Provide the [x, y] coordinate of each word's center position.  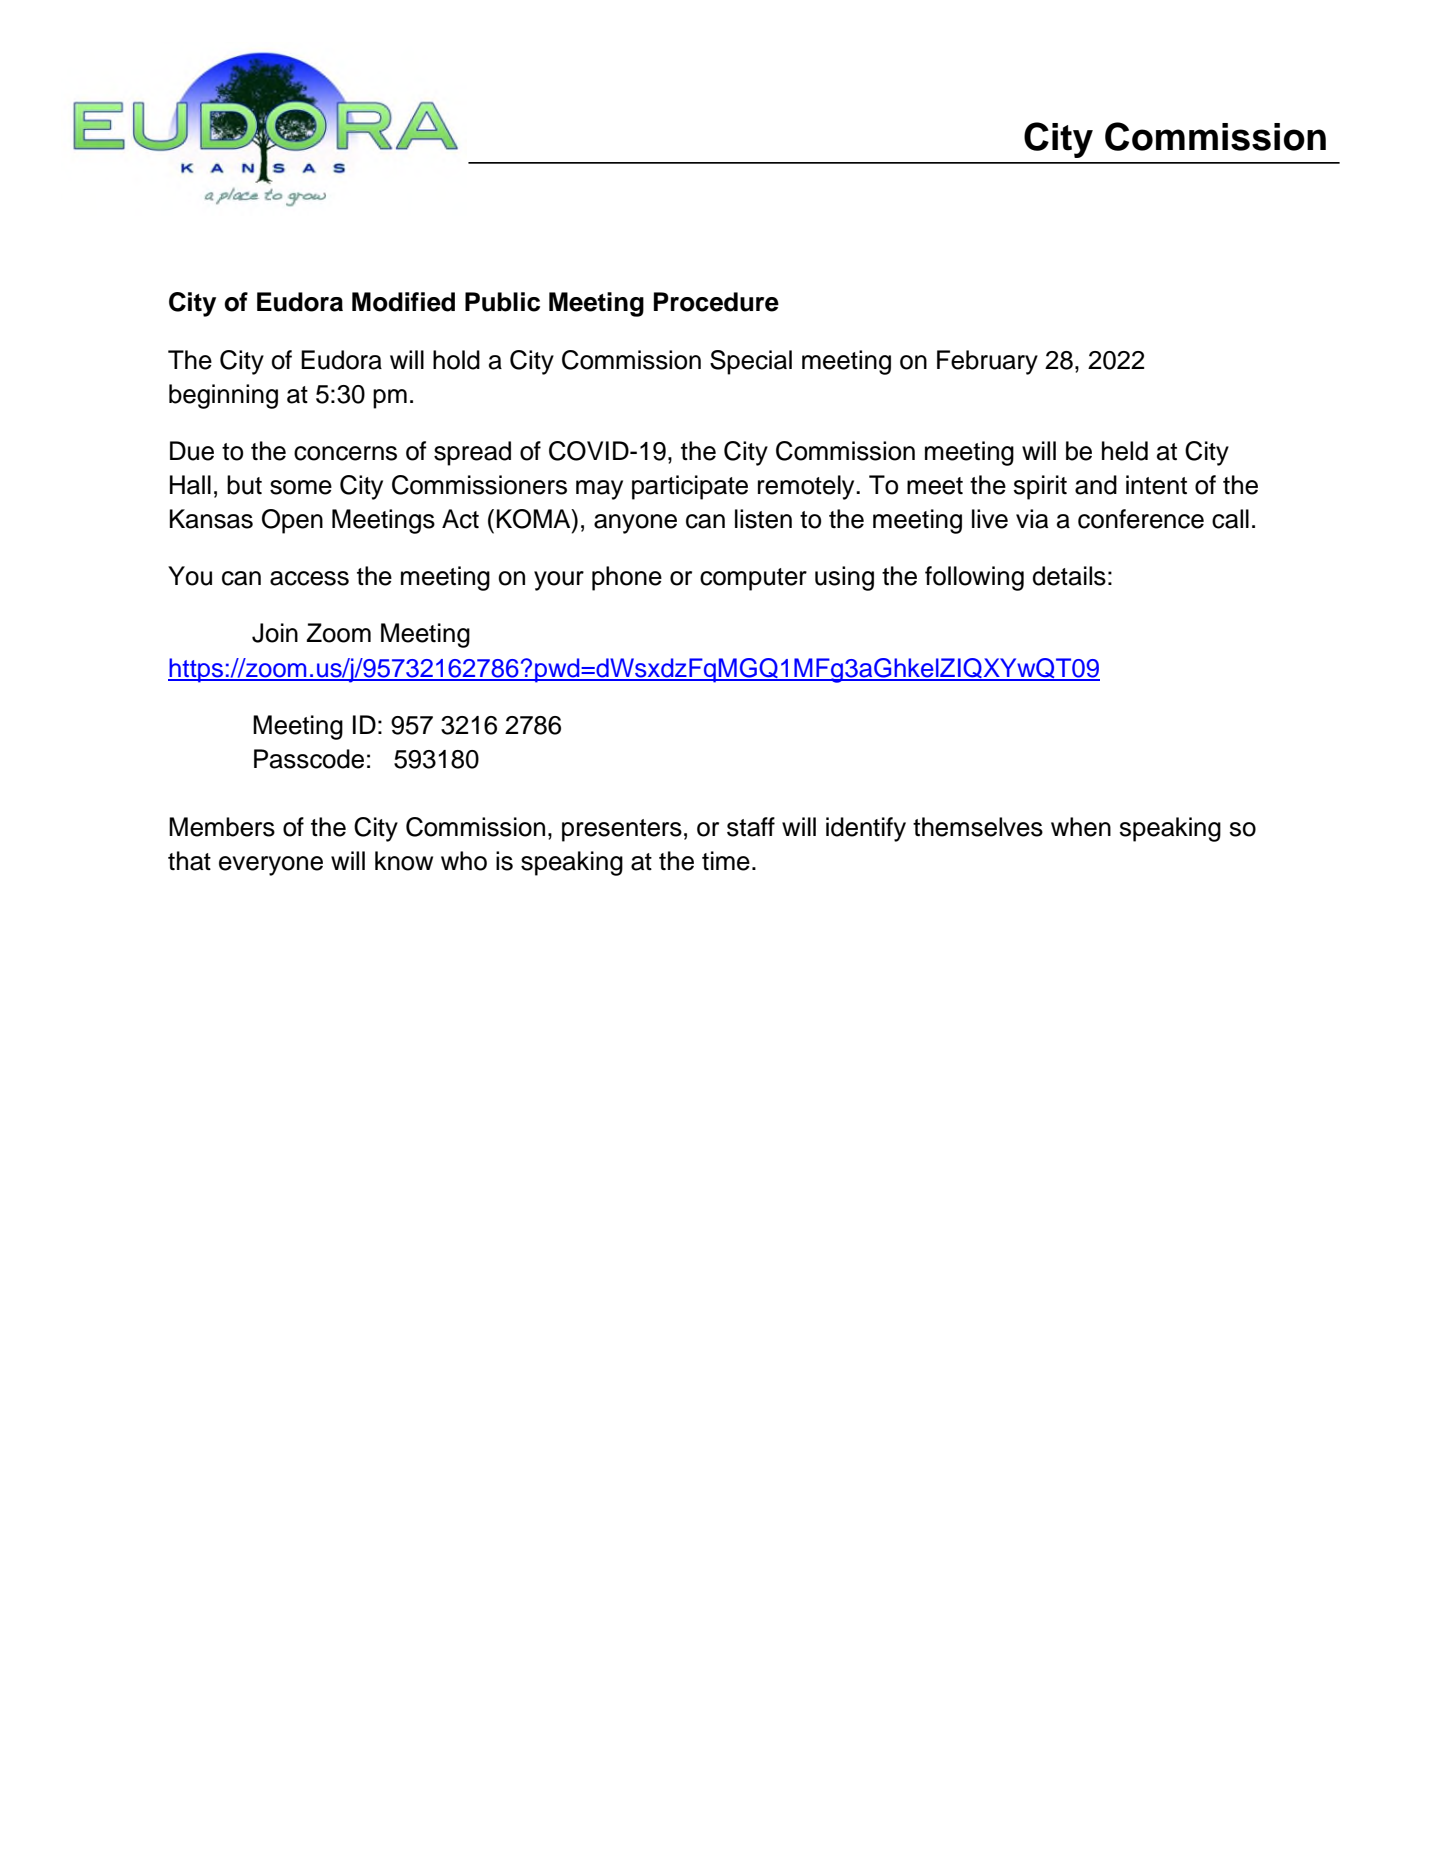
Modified [403, 302]
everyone [271, 866]
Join [275, 633]
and [1096, 485]
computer [753, 579]
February [987, 362]
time [726, 861]
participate [690, 487]
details [1069, 576]
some [301, 487]
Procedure [716, 302]
